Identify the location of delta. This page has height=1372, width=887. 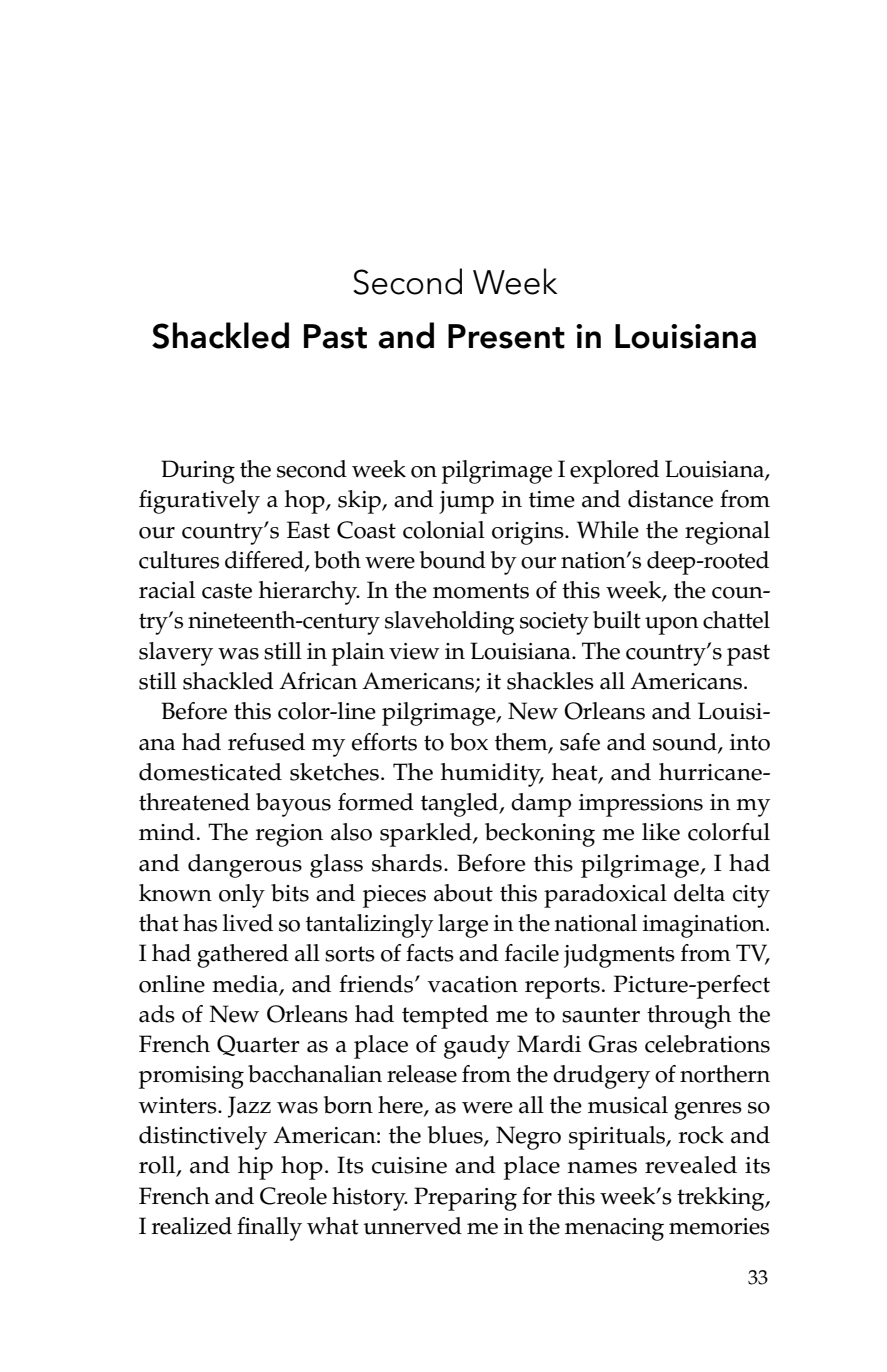
(699, 893).
